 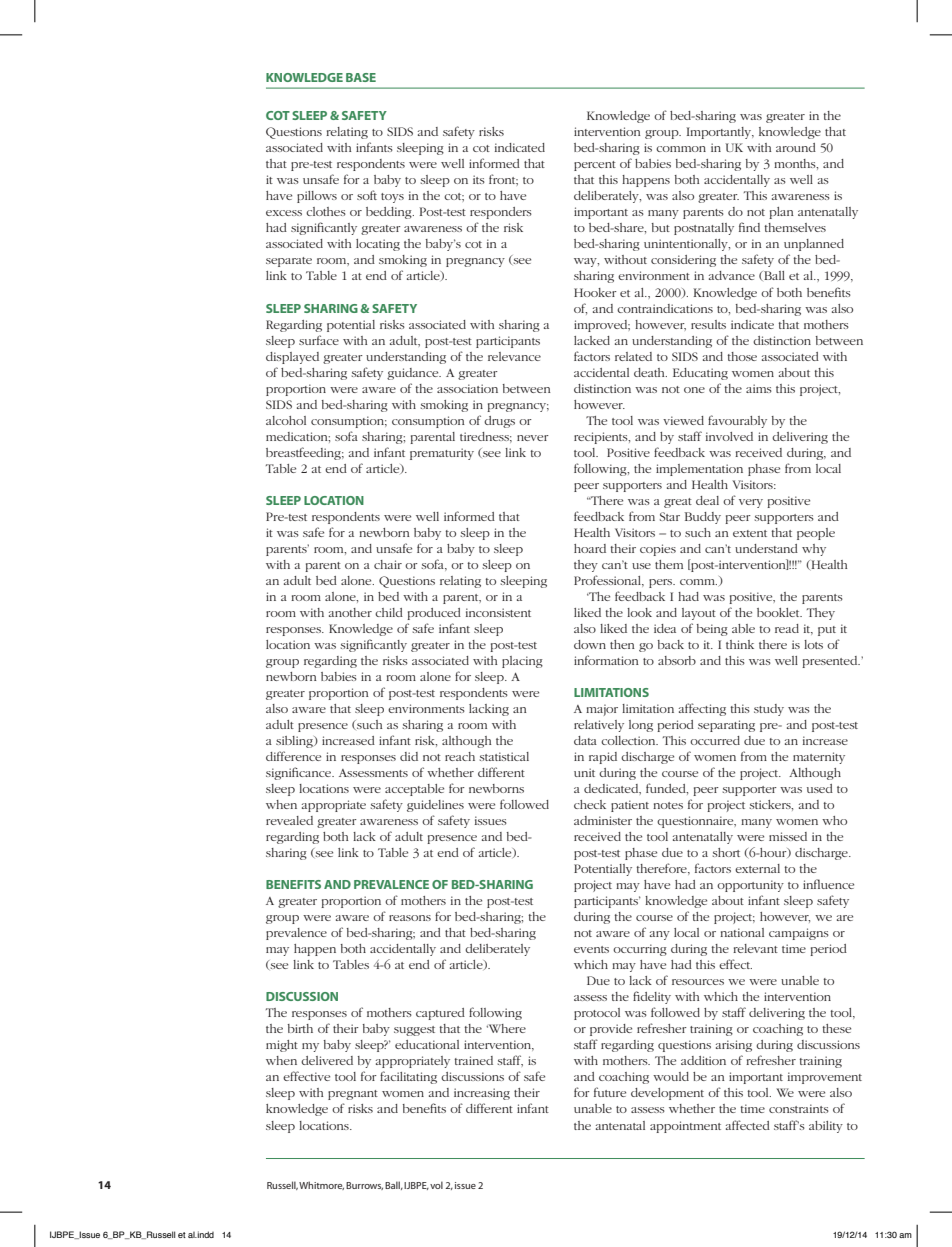 I want to click on BASE, so click(x=361, y=77).
